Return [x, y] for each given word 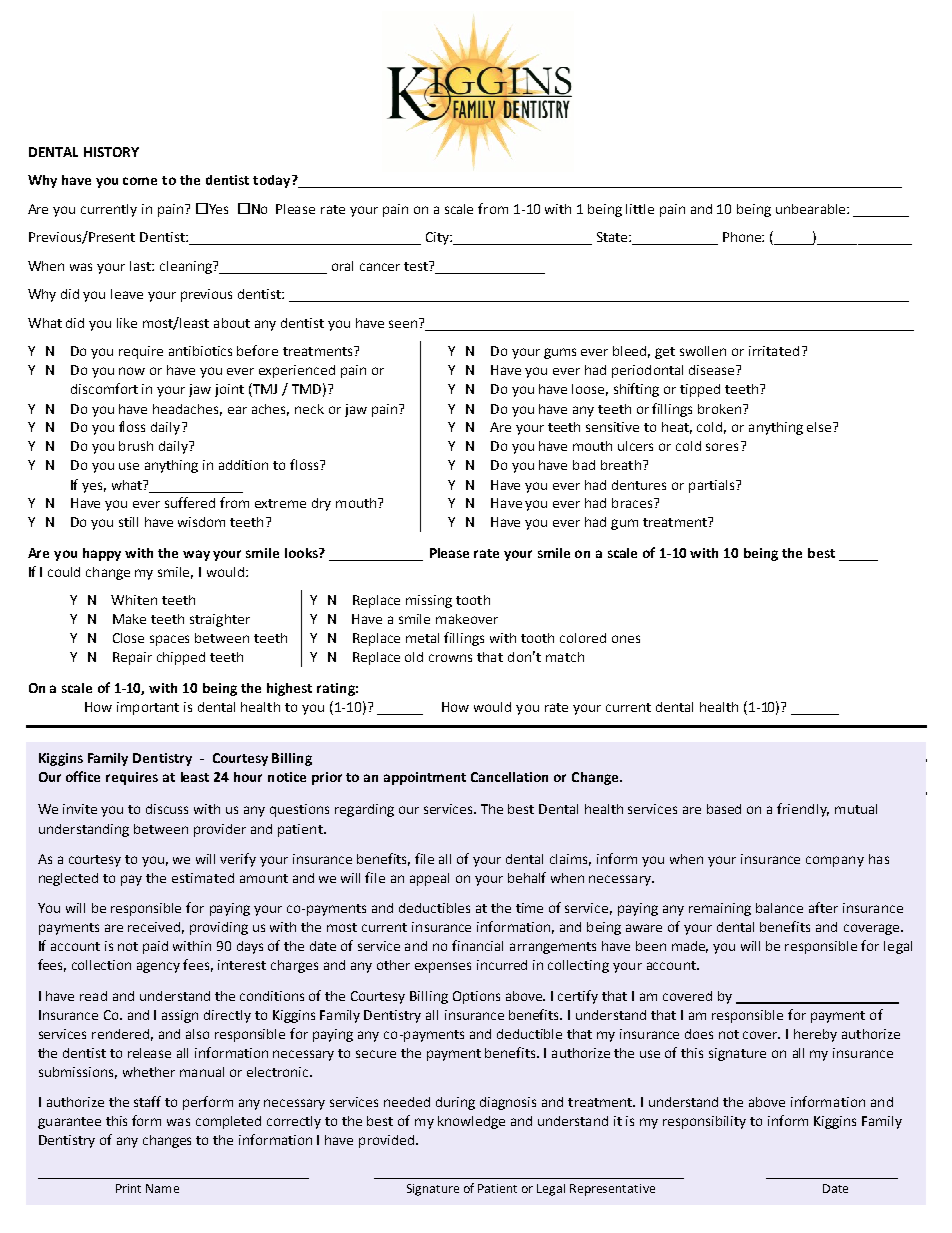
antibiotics [200, 351]
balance [779, 908]
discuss [167, 809]
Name [162, 1188]
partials [713, 486]
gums [560, 353]
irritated [774, 351]
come [140, 181]
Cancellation [509, 777]
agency [158, 967]
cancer [380, 267]
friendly [803, 810]
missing [429, 601]
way [196, 555]
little [640, 209]
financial [477, 945]
